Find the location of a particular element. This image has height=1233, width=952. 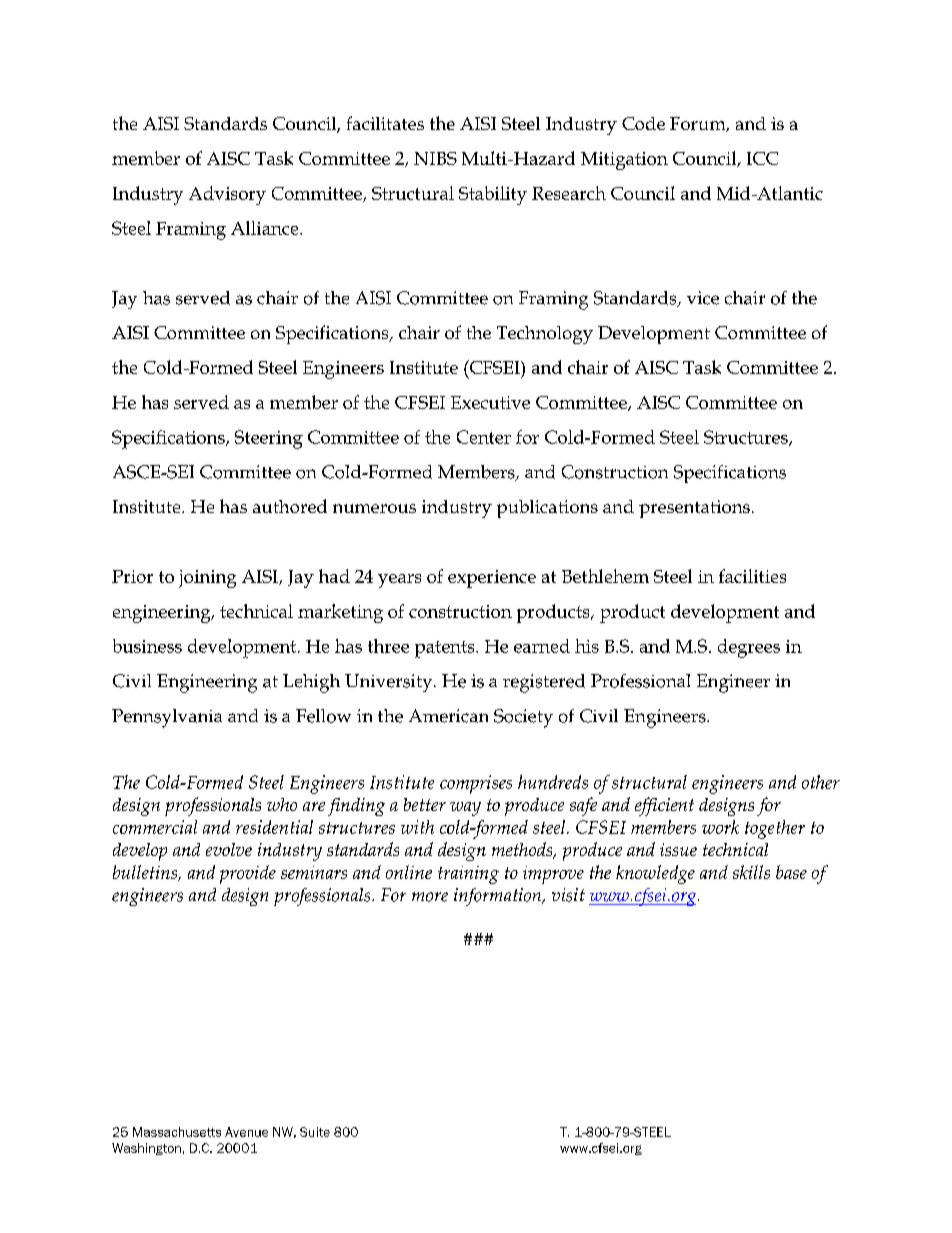

Executive is located at coordinates (490, 402).
